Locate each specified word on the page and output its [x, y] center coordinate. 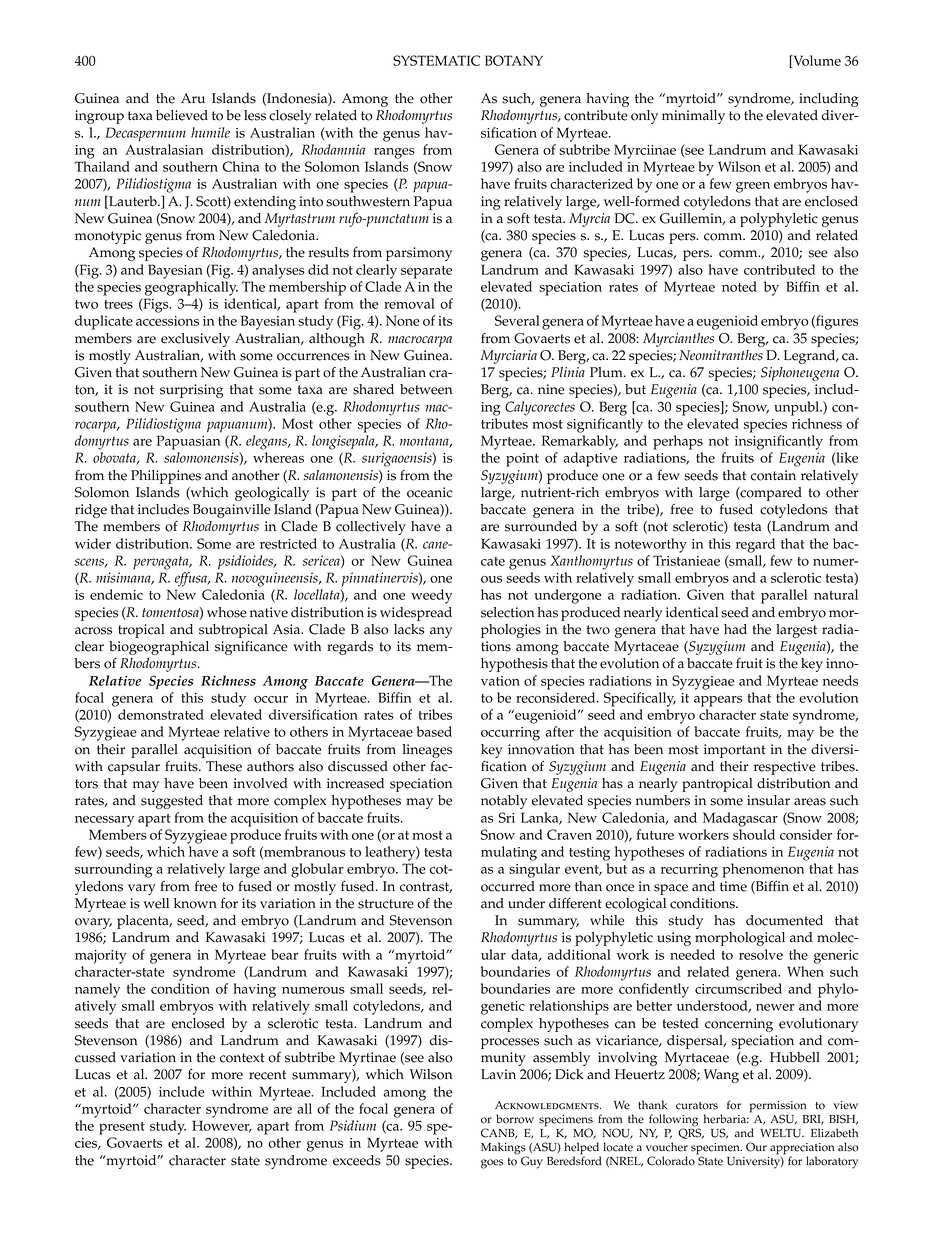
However [222, 1126]
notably [504, 802]
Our [756, 1147]
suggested [172, 802]
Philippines [166, 477]
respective [785, 768]
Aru [193, 98]
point [522, 460]
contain [773, 475]
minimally [693, 117]
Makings [504, 1149]
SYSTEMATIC [436, 60]
